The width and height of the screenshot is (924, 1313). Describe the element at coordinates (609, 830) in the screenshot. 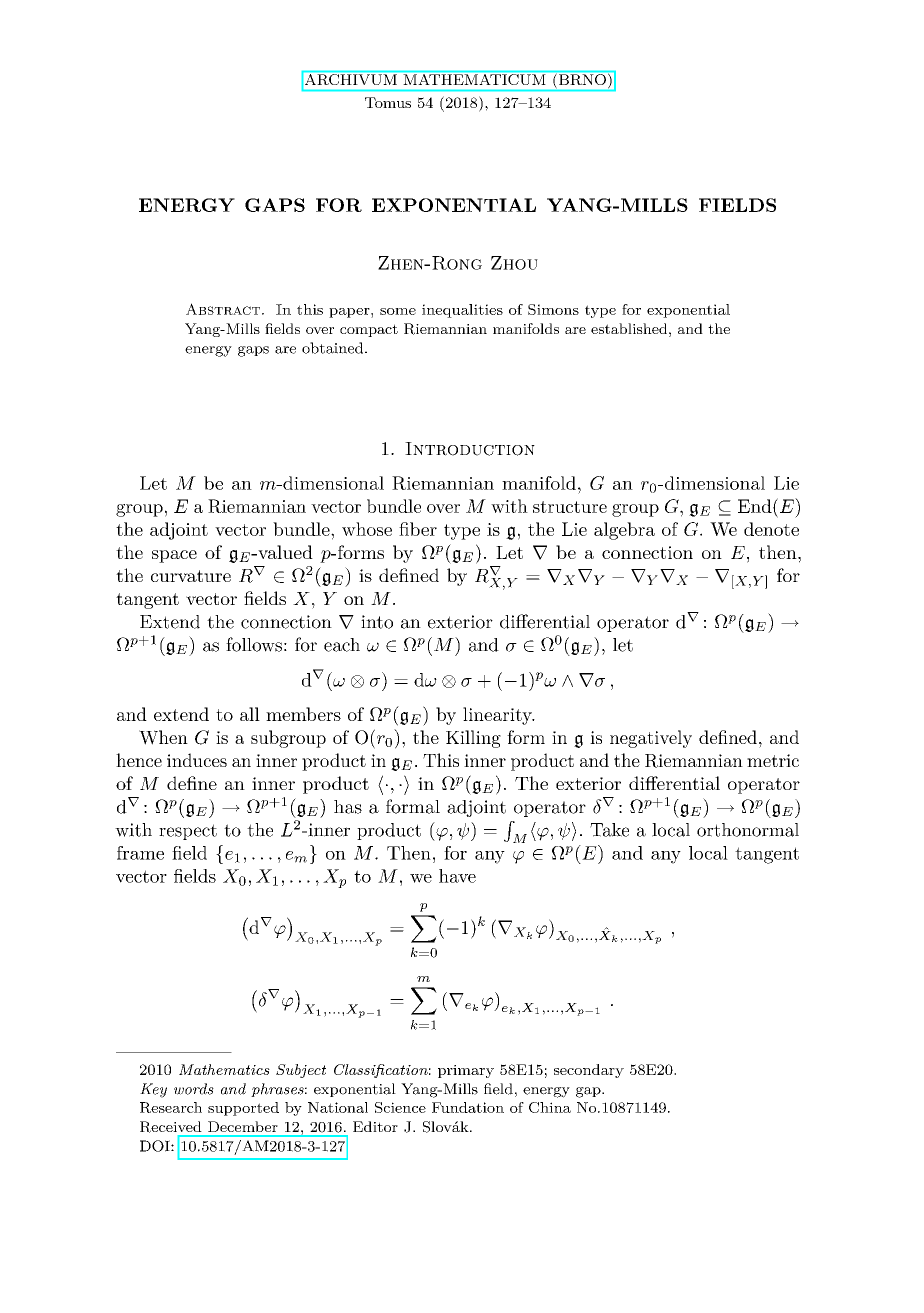

I see `Take` at that location.
